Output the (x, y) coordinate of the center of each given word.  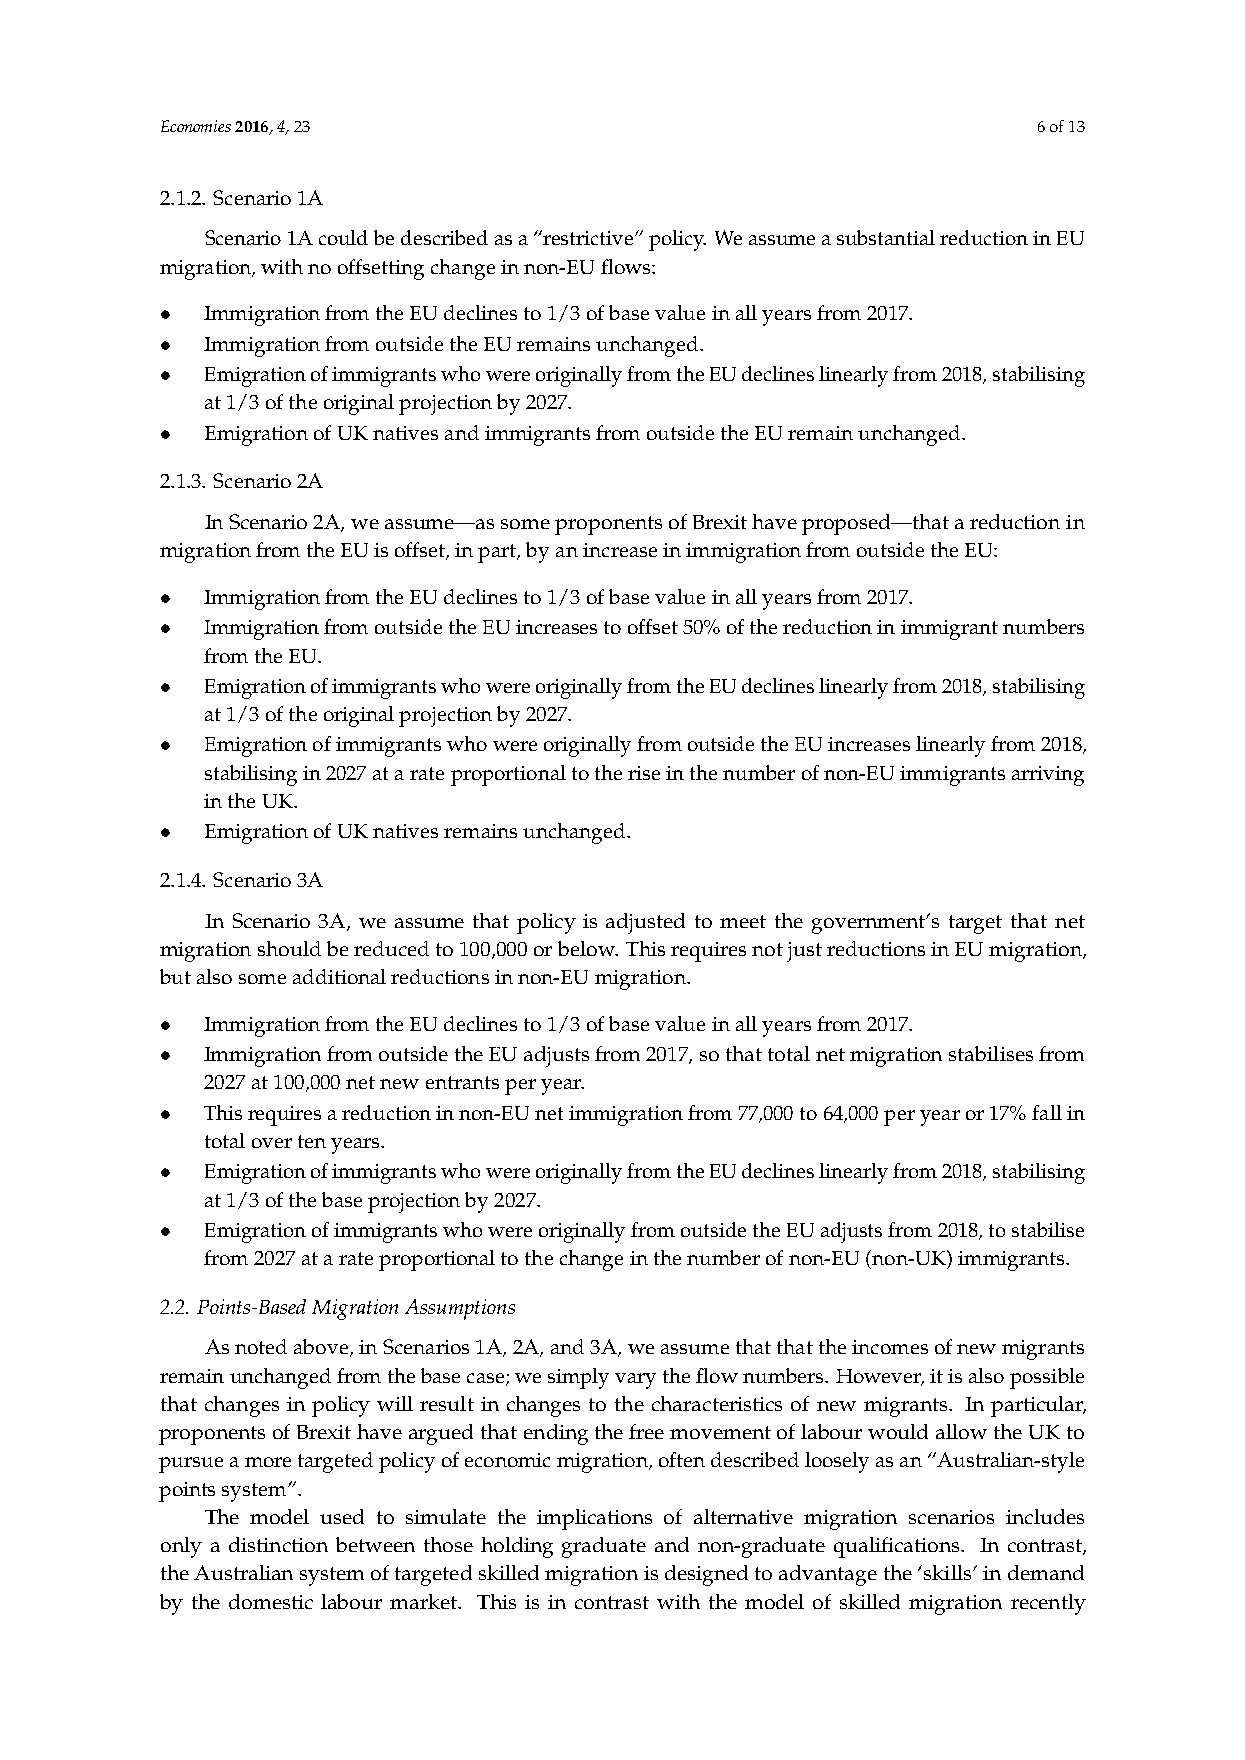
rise (644, 773)
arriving (1048, 776)
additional (339, 976)
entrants (462, 1082)
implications (594, 1519)
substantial (886, 237)
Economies (196, 126)
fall (1047, 1112)
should (289, 948)
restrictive (589, 238)
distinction (278, 1544)
